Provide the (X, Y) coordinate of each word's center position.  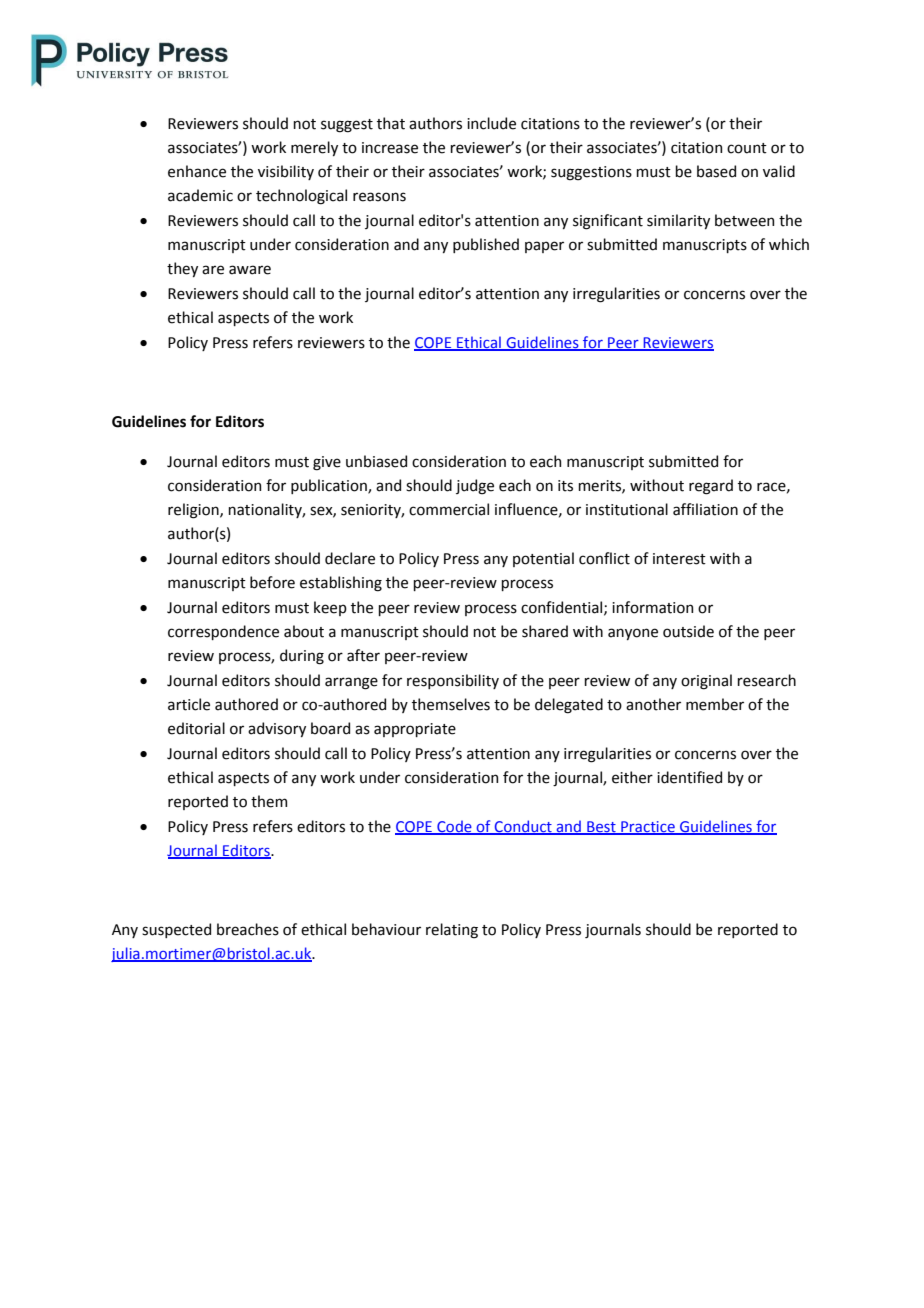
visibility (286, 172)
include (491, 123)
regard (711, 487)
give (327, 463)
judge (475, 487)
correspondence (223, 632)
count (747, 148)
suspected (176, 930)
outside (688, 631)
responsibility (453, 681)
